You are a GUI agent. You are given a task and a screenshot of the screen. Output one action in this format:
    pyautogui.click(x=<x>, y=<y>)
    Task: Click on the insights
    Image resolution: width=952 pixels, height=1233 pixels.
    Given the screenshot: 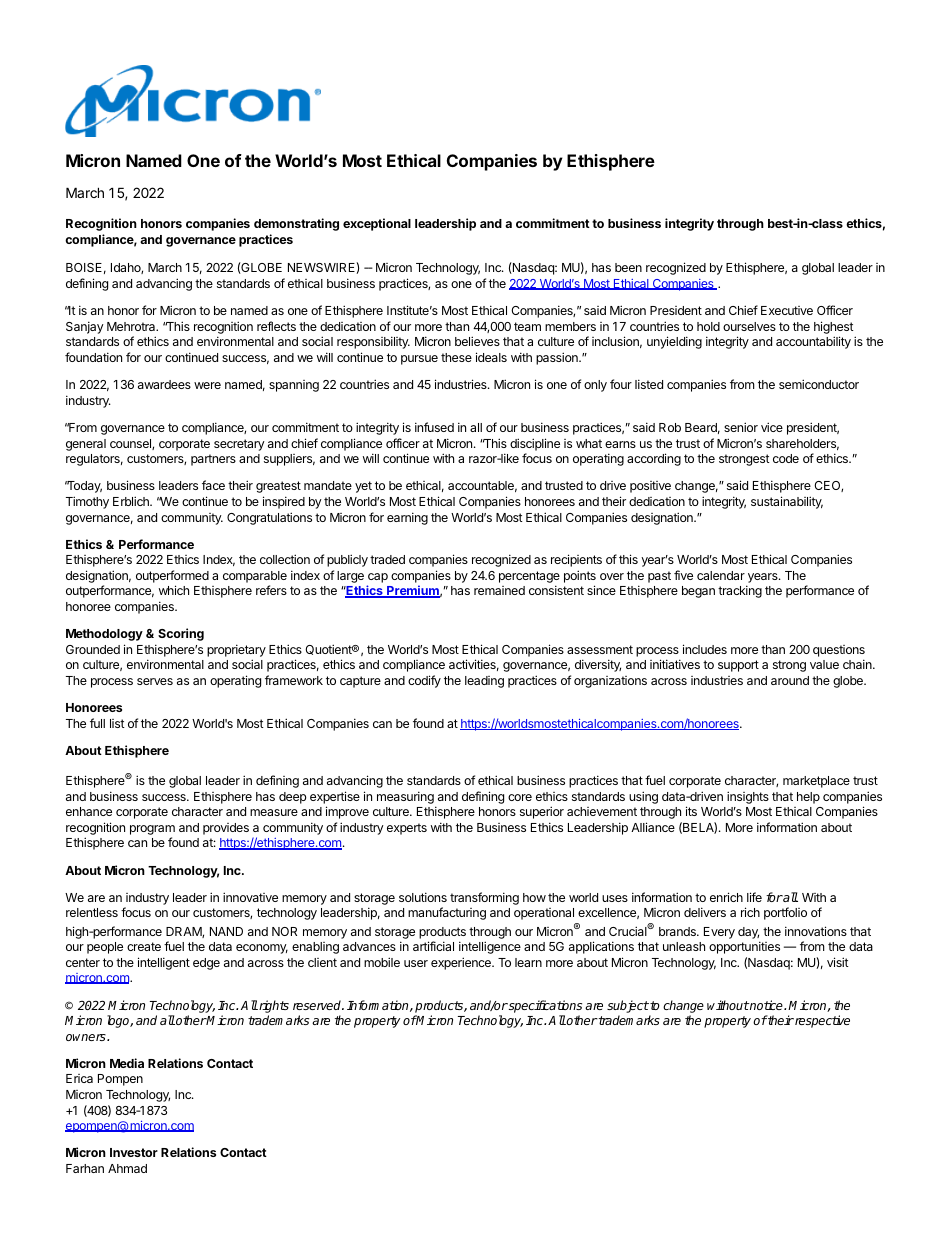 What is the action you would take?
    pyautogui.click(x=748, y=797)
